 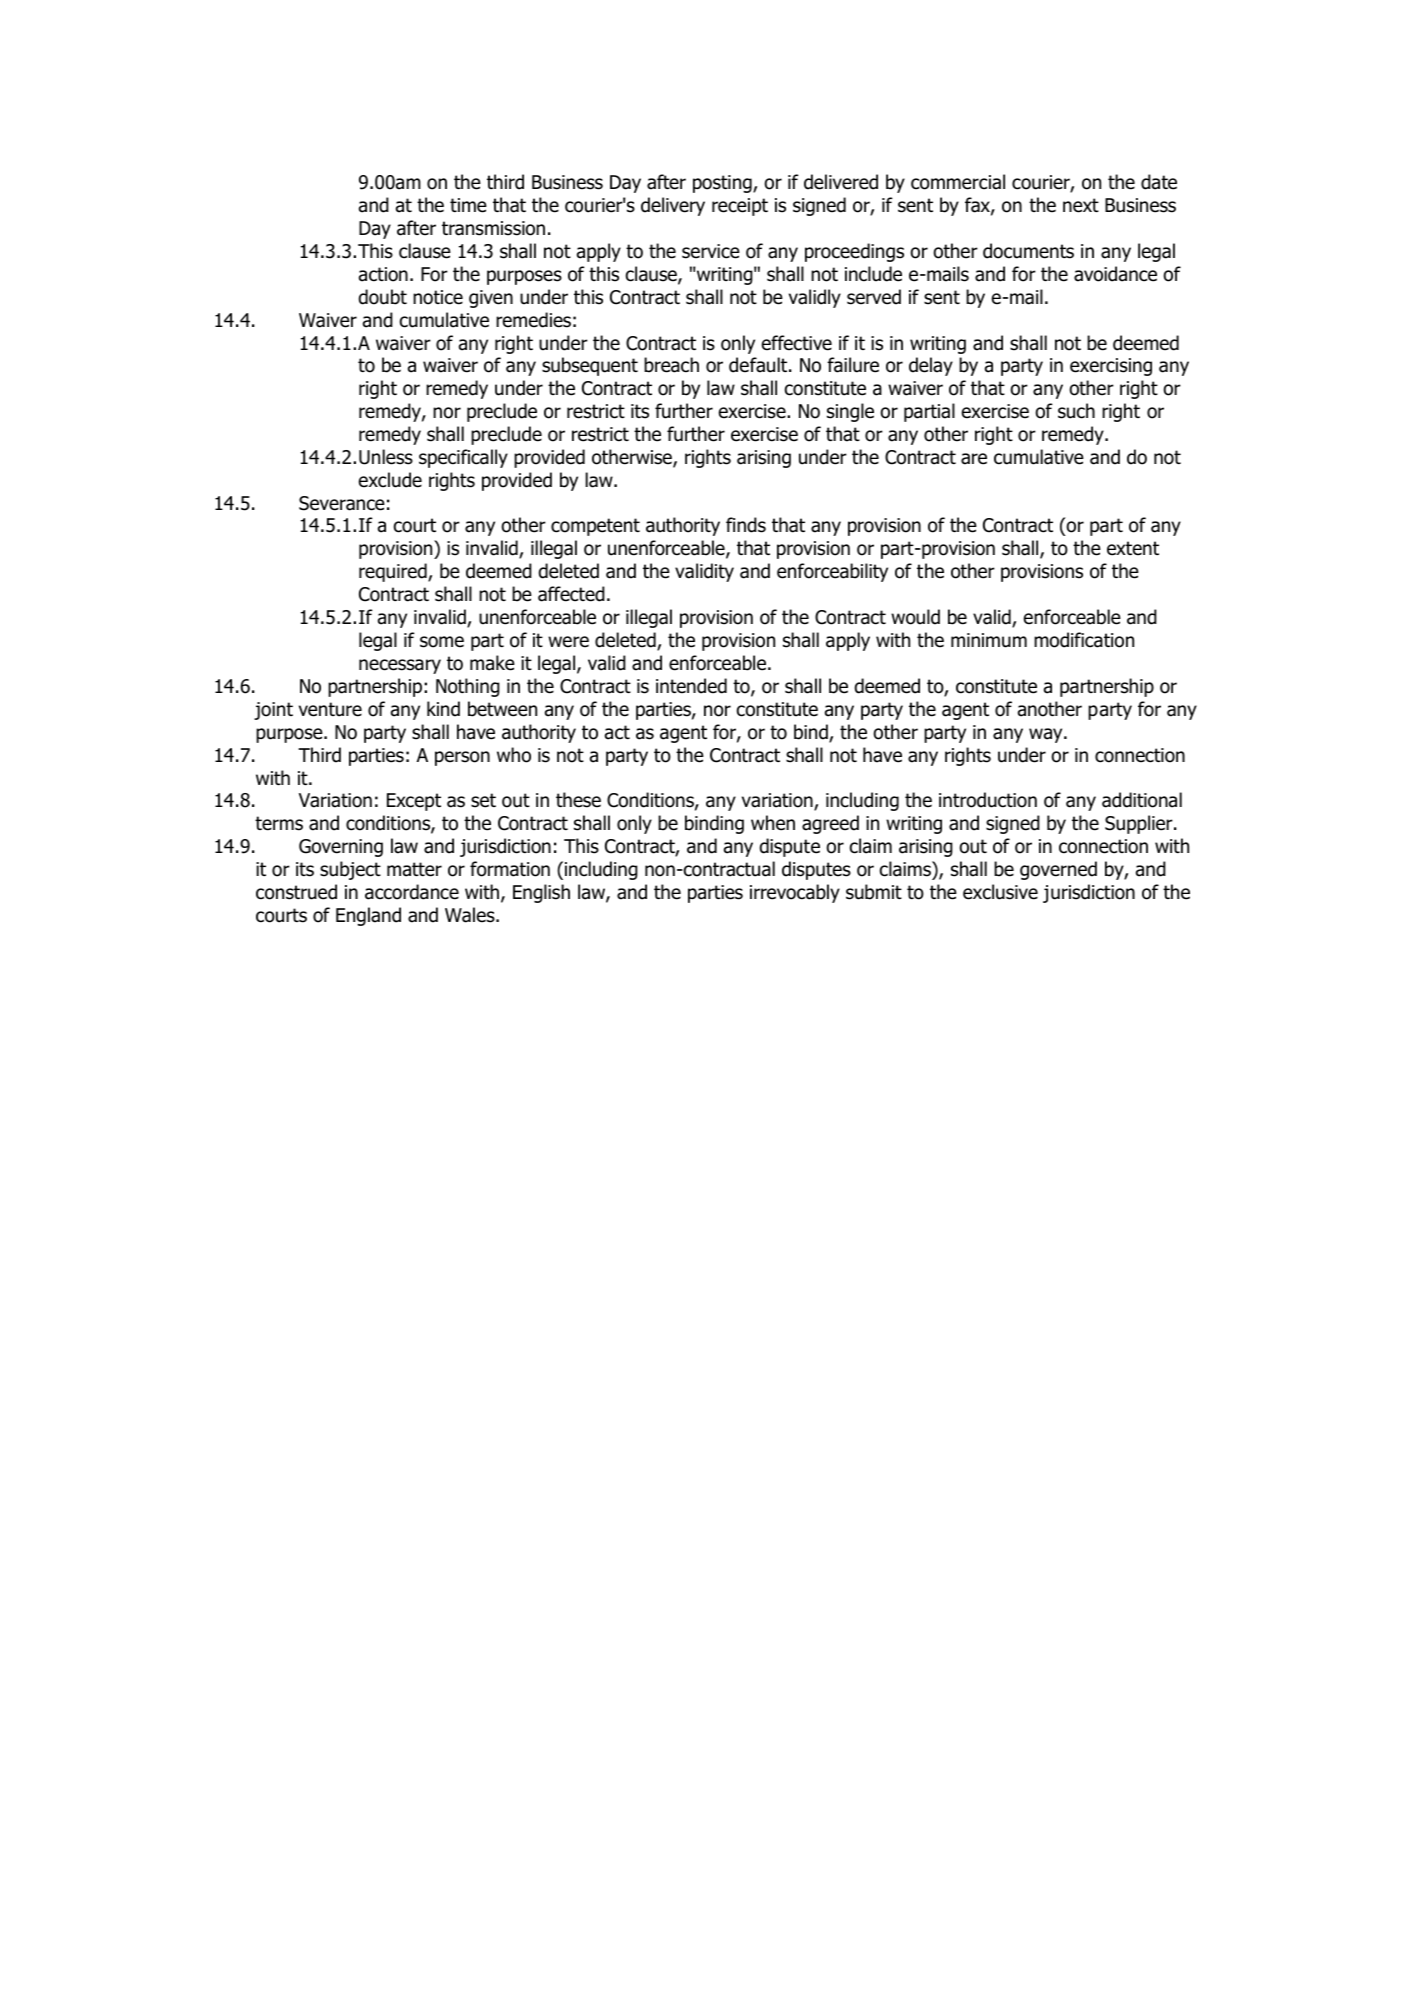 What do you see at coordinates (795, 893) in the page?
I see `irrevocably` at bounding box center [795, 893].
